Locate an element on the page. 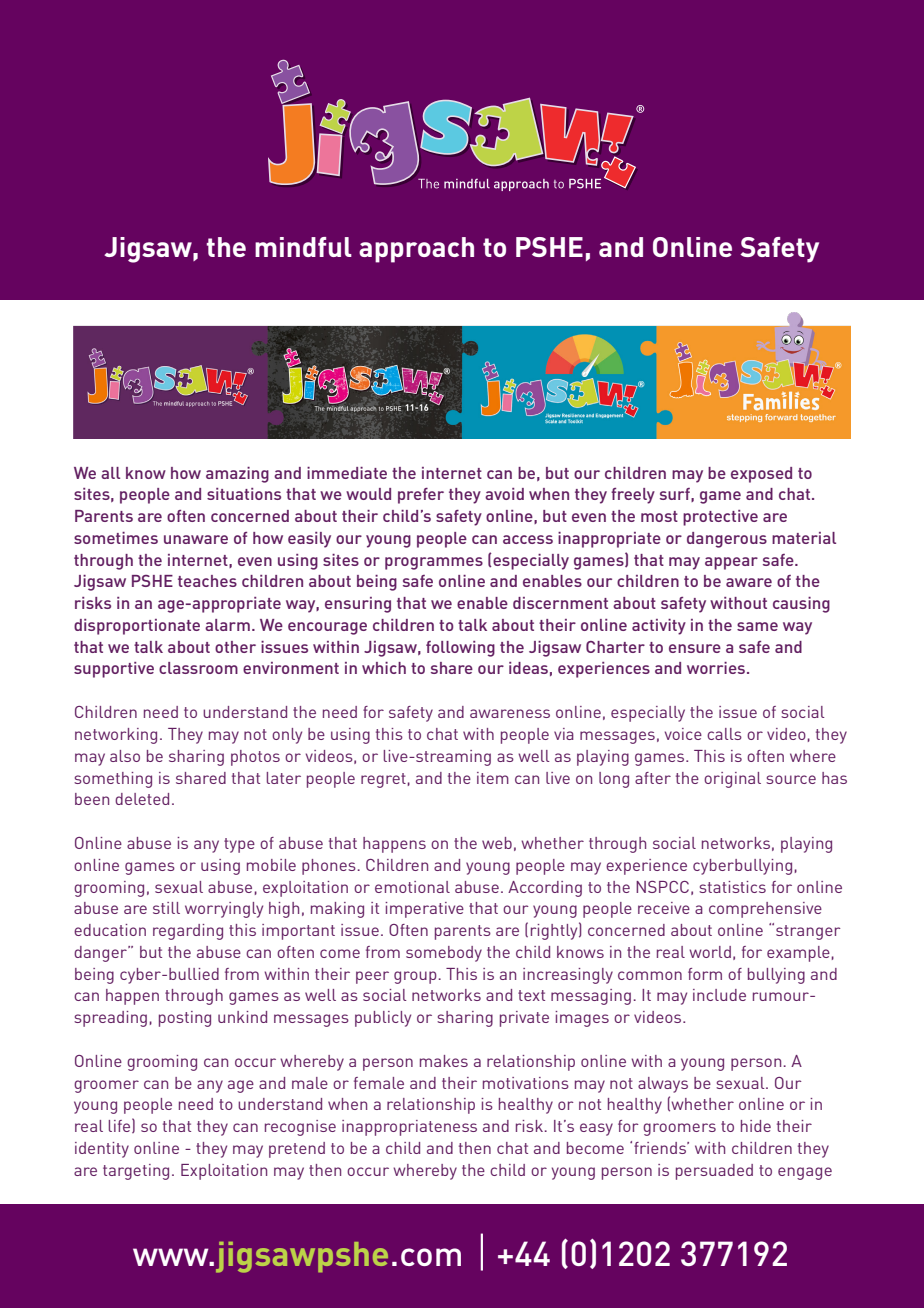 The image size is (924, 1308). mindful is located at coordinates (303, 247).
